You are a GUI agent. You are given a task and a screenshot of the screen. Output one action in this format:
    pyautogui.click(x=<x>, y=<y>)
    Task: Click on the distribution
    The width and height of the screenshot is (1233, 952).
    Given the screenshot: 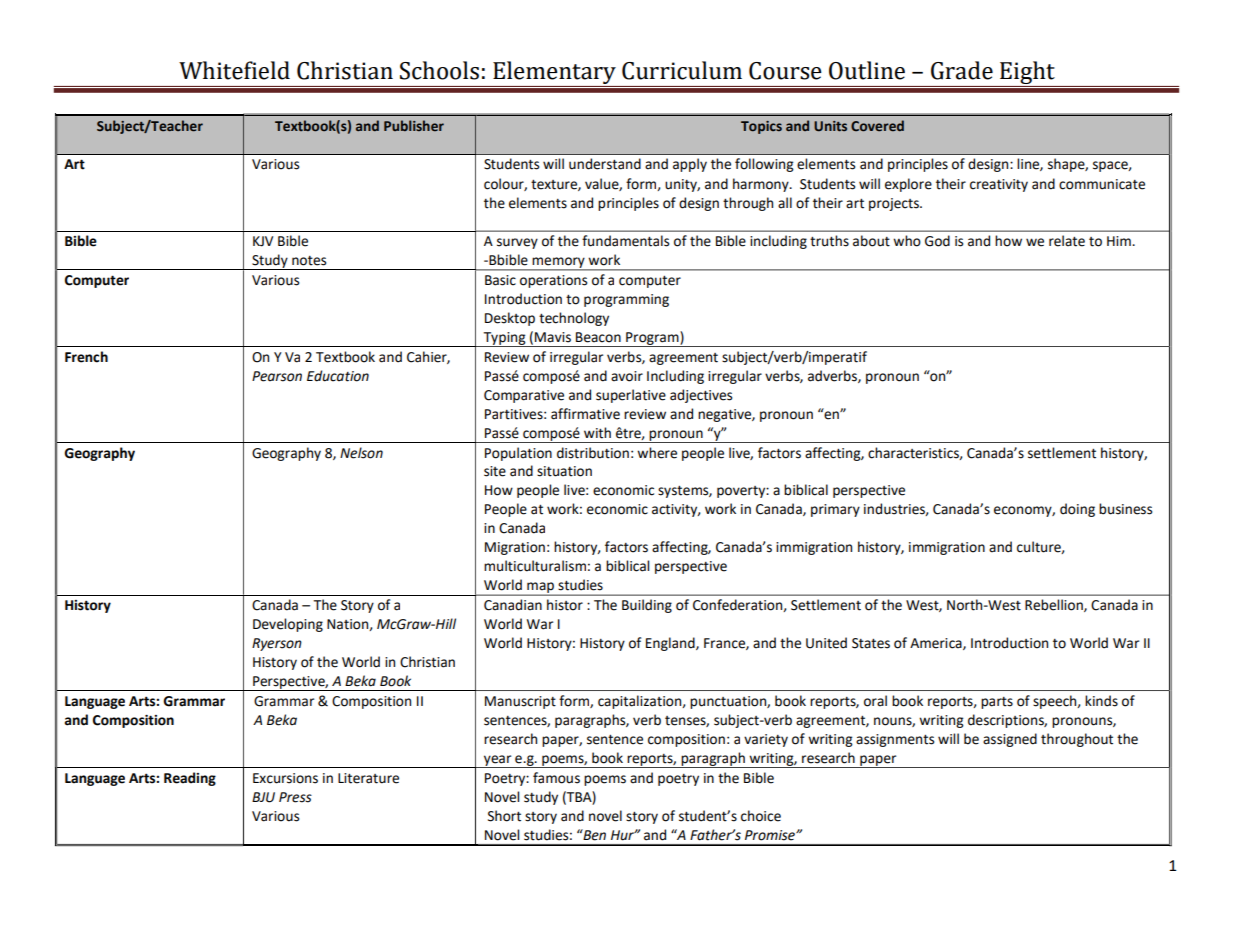 What is the action you would take?
    pyautogui.click(x=593, y=453)
